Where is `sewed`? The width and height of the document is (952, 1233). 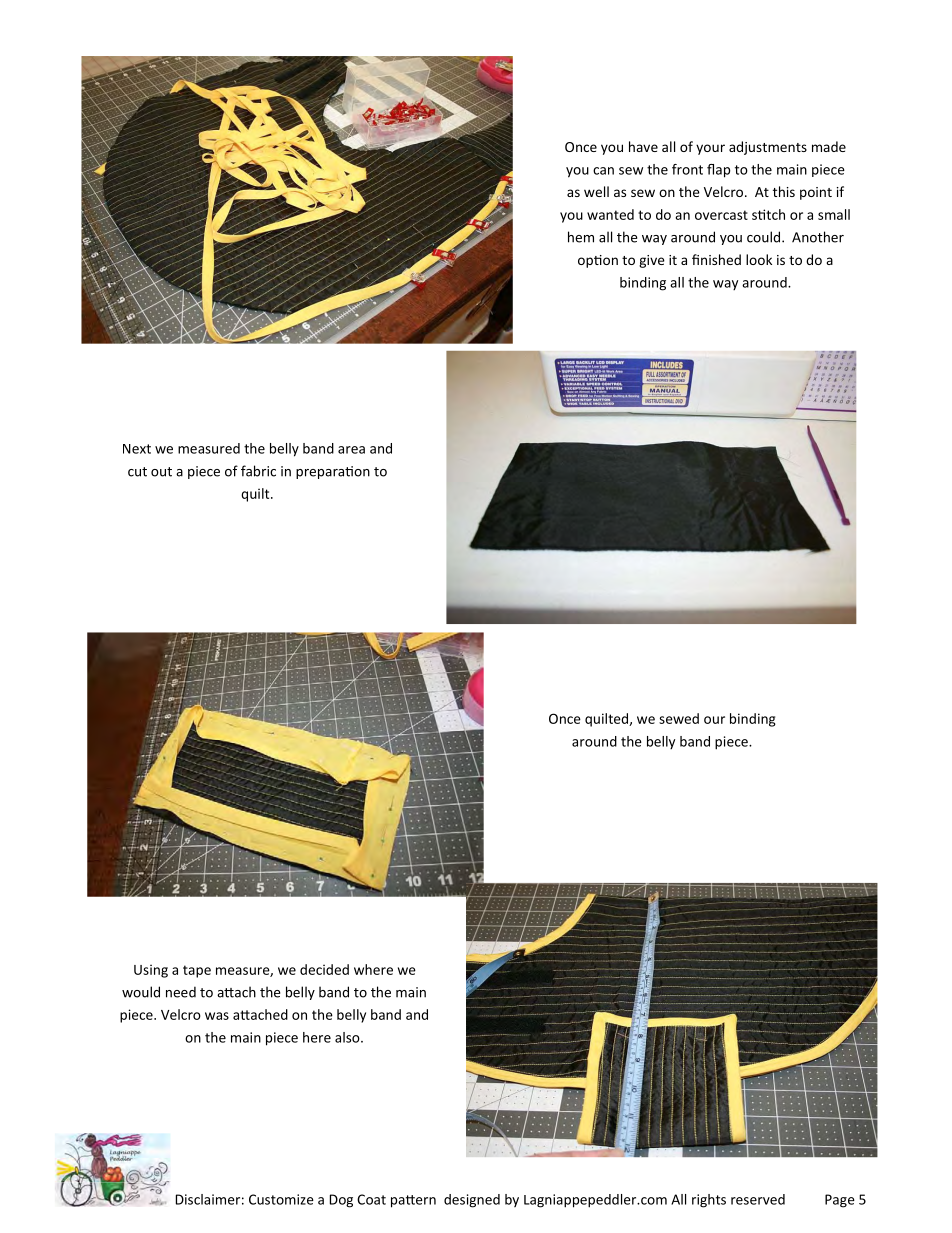 sewed is located at coordinates (679, 718).
